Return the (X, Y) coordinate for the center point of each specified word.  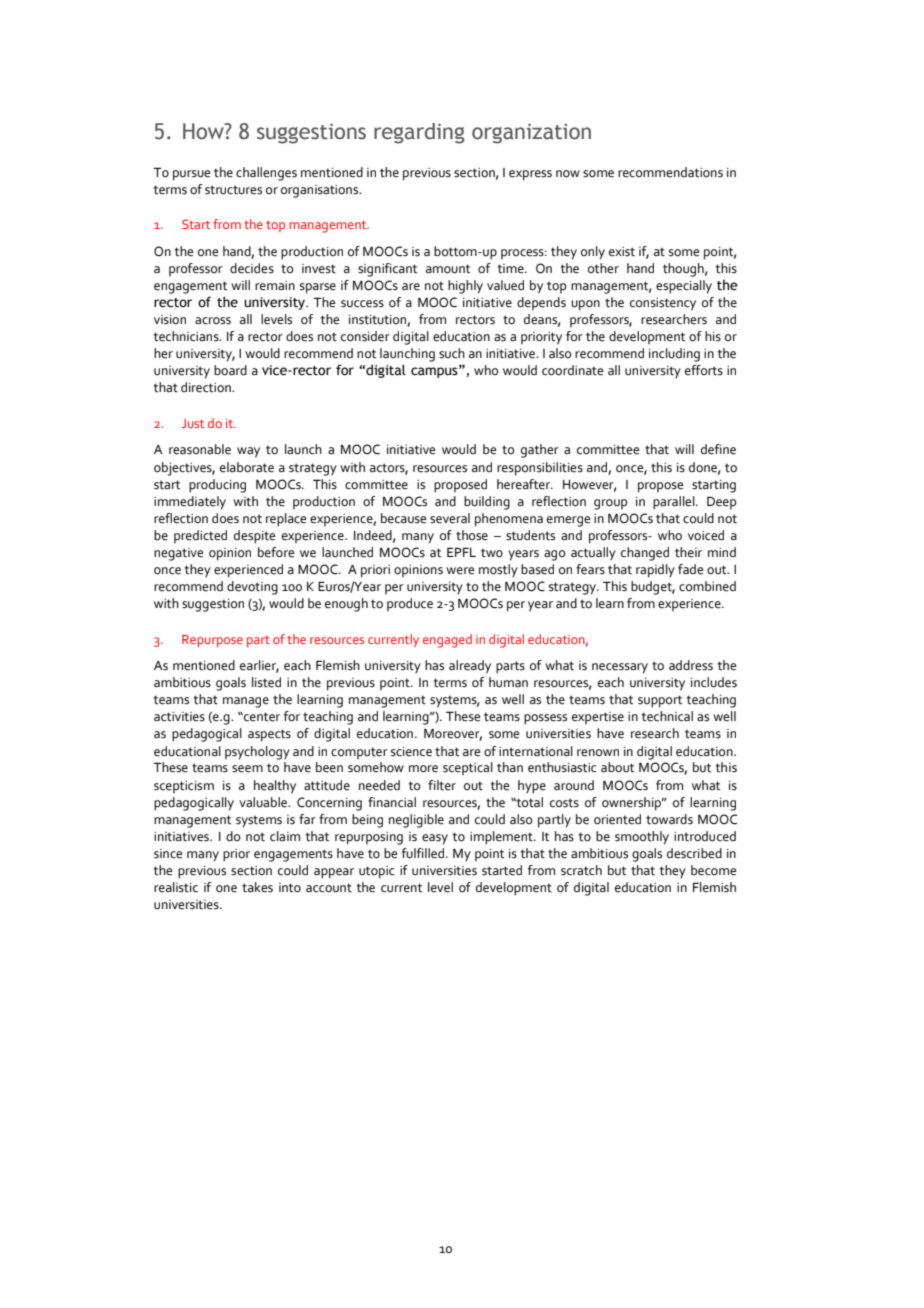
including (674, 355)
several (450, 518)
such (452, 353)
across (213, 321)
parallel (675, 503)
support (660, 701)
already (470, 667)
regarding (419, 133)
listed (266, 682)
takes (257, 887)
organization (531, 134)
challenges (266, 174)
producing (217, 486)
